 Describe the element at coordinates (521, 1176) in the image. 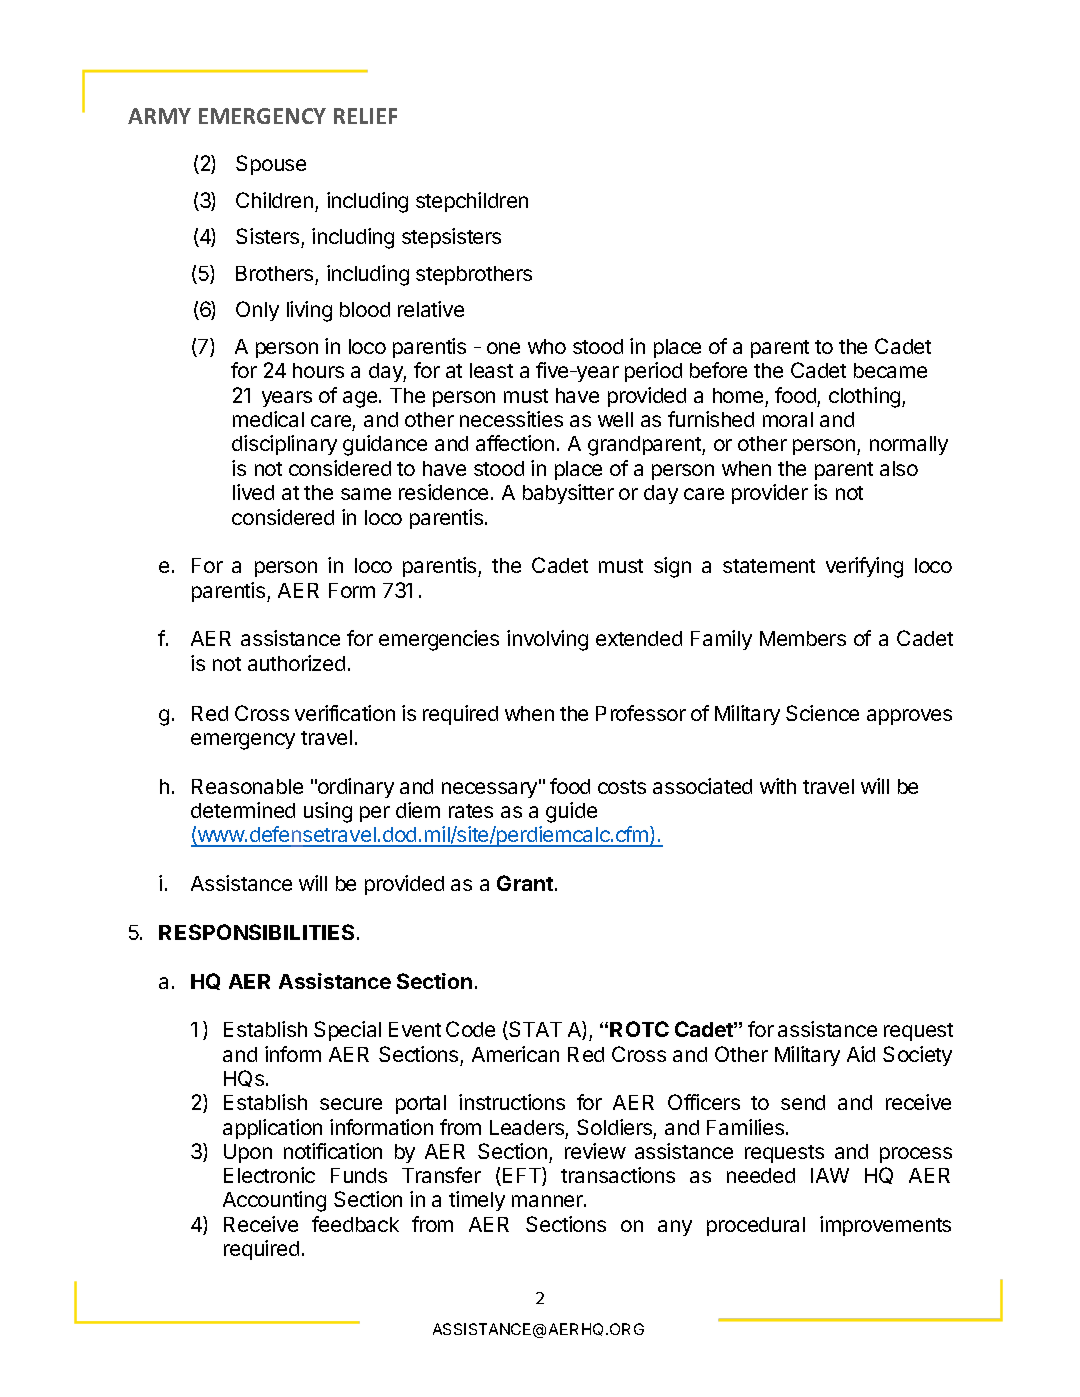

I see `EFT` at that location.
